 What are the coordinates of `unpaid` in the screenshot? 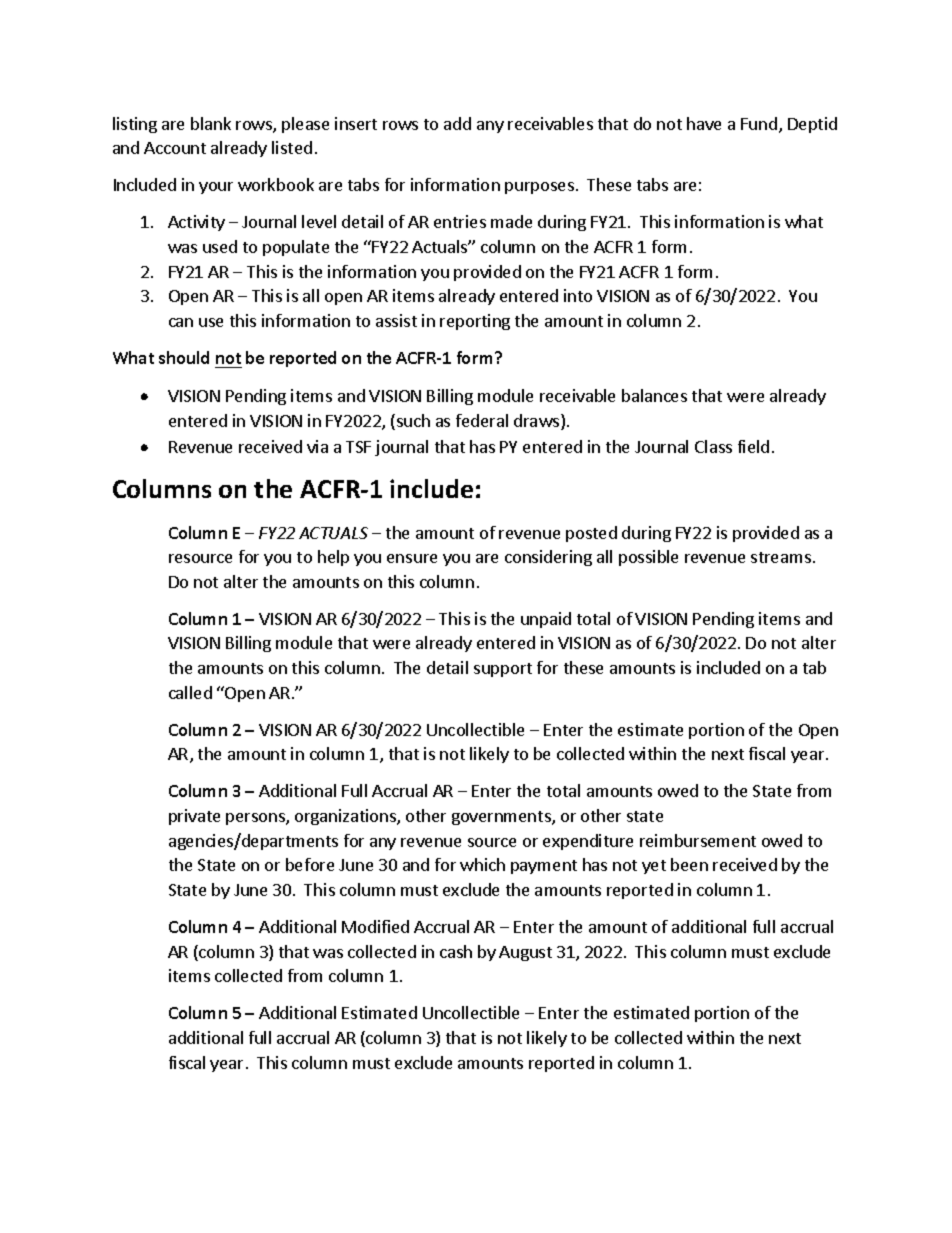 It's located at (546, 620).
